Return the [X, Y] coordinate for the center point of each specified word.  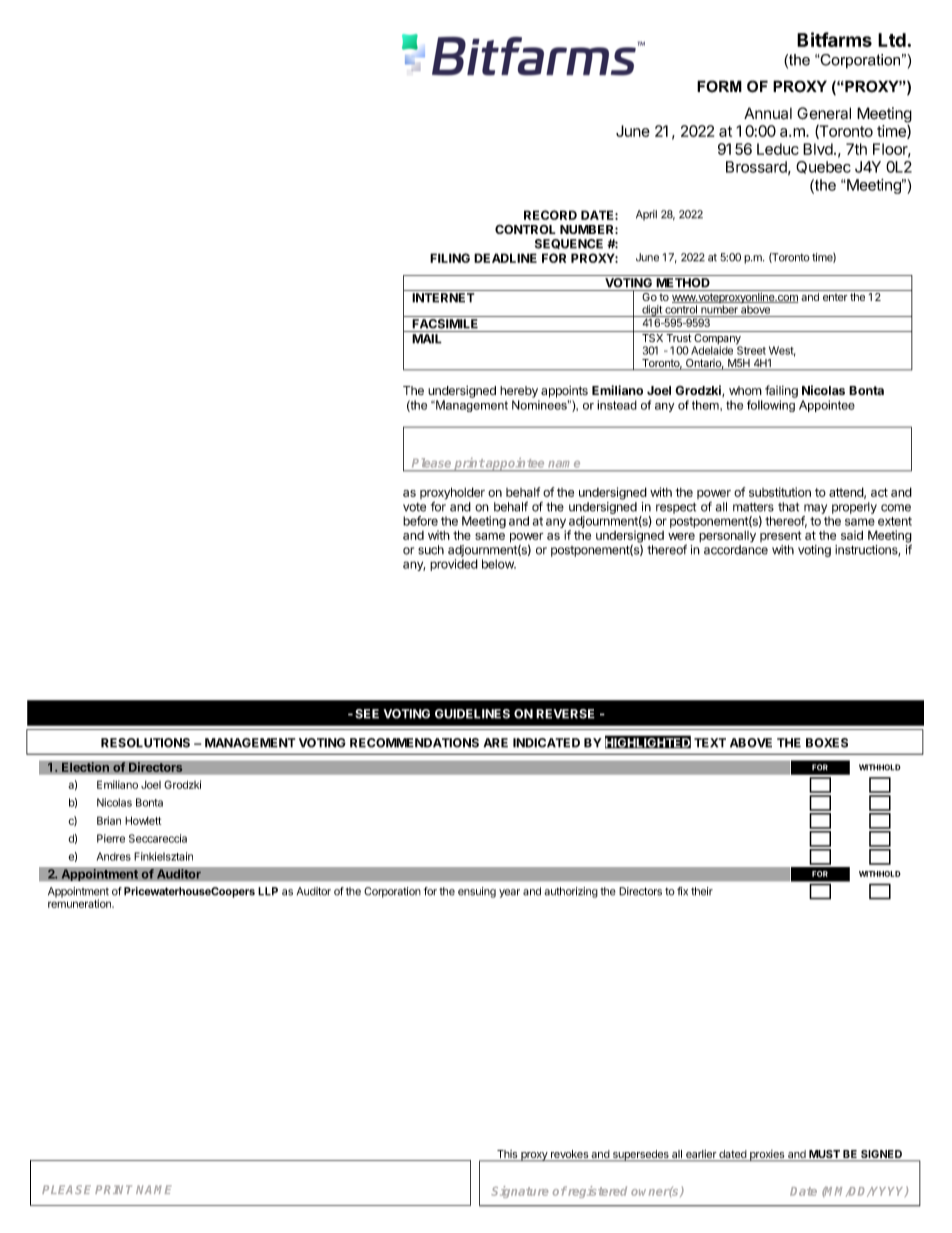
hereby [519, 392]
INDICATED [546, 743]
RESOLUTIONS [145, 743]
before [420, 521]
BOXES [827, 743]
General [824, 113]
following [771, 406]
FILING [450, 258]
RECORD [550, 215]
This [507, 1155]
